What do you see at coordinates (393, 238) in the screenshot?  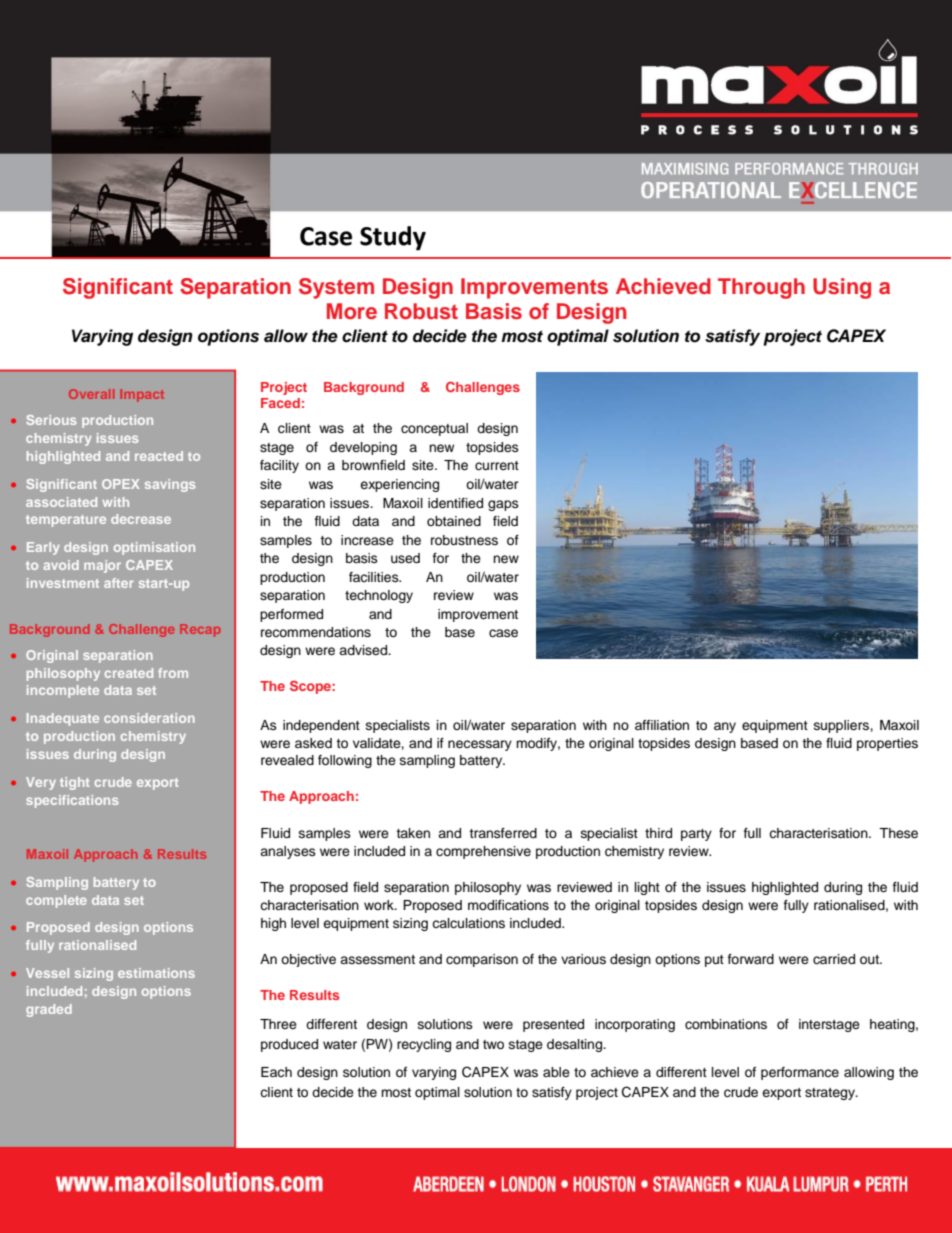 I see `Study` at bounding box center [393, 238].
